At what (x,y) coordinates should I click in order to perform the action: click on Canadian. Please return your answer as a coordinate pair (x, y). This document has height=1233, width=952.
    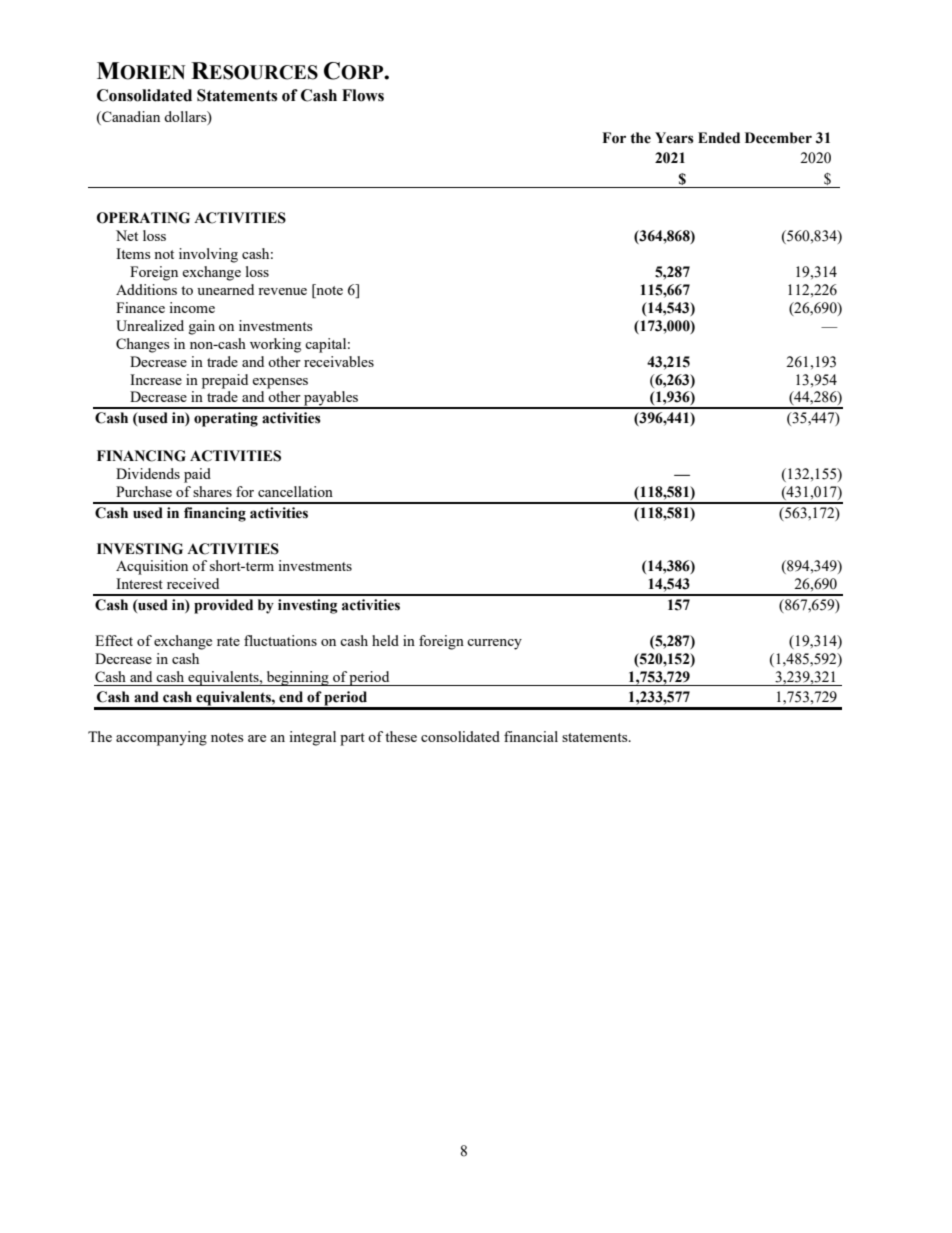
    Looking at the image, I should click on (130, 118).
